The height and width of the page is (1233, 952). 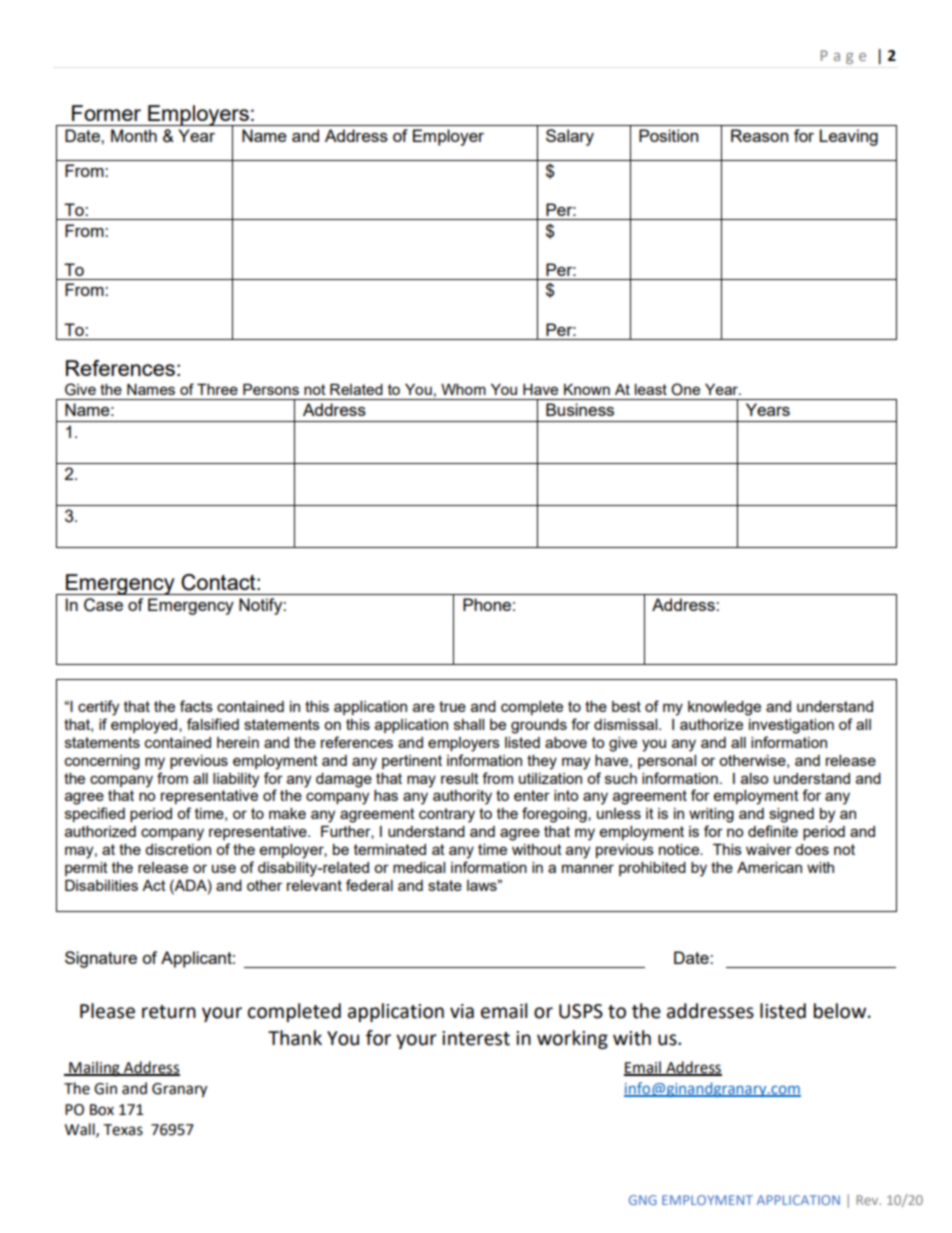 What do you see at coordinates (460, 778) in the page?
I see `result` at bounding box center [460, 778].
